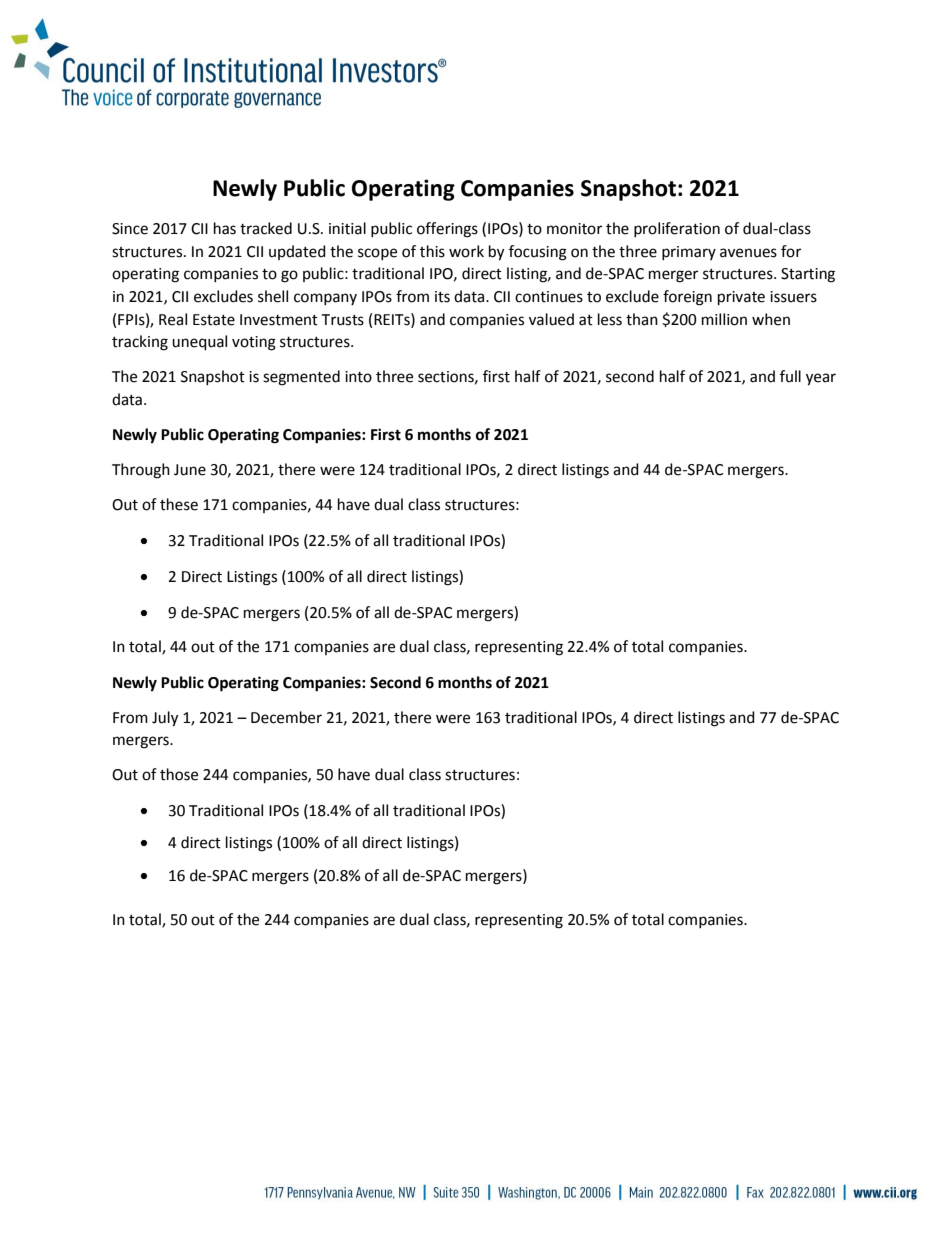  What do you see at coordinates (358, 377) in the screenshot?
I see `into` at bounding box center [358, 377].
